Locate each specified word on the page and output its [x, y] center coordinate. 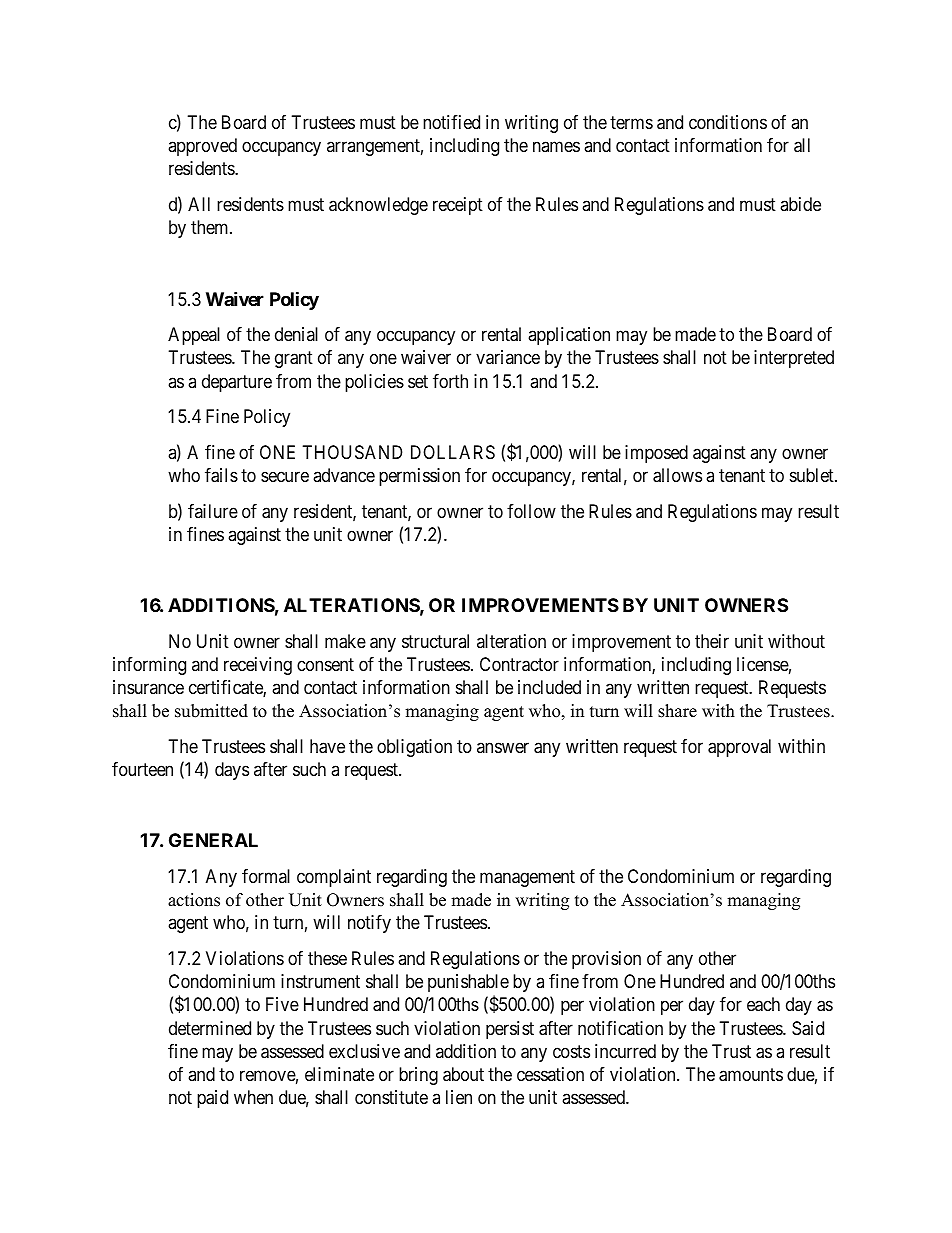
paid [212, 1099]
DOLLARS [453, 452]
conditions [728, 122]
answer [503, 747]
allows [677, 475]
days [232, 771]
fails [221, 475]
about [463, 1074]
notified [451, 122]
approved [202, 147]
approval [739, 748]
